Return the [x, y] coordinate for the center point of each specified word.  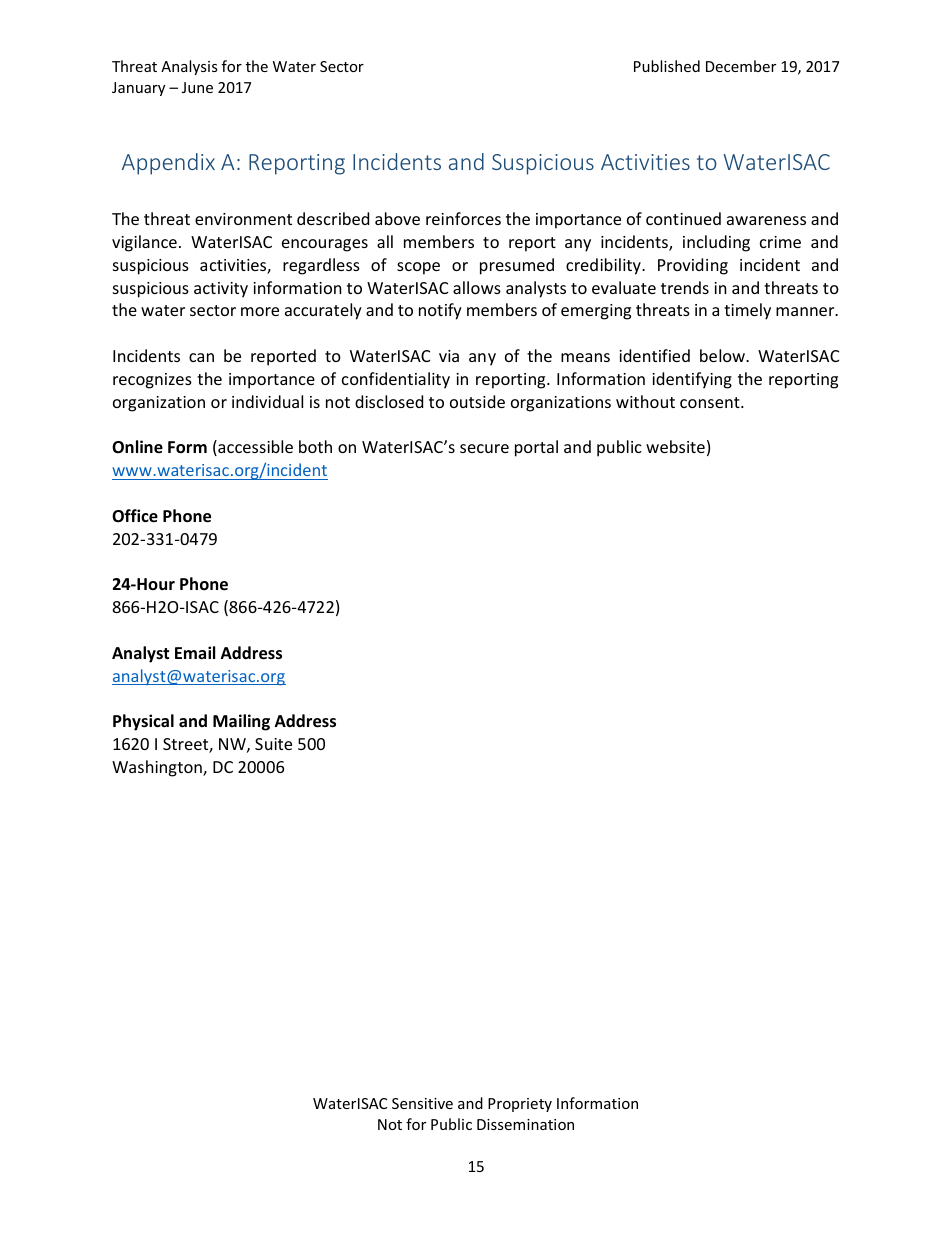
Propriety [520, 1105]
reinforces [463, 218]
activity [221, 290]
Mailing [241, 722]
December [741, 66]
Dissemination [525, 1124]
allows [477, 287]
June [197, 87]
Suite [273, 744]
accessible [254, 448]
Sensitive [422, 1103]
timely [747, 311]
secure [484, 448]
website [675, 446]
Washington [158, 768]
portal [536, 448]
